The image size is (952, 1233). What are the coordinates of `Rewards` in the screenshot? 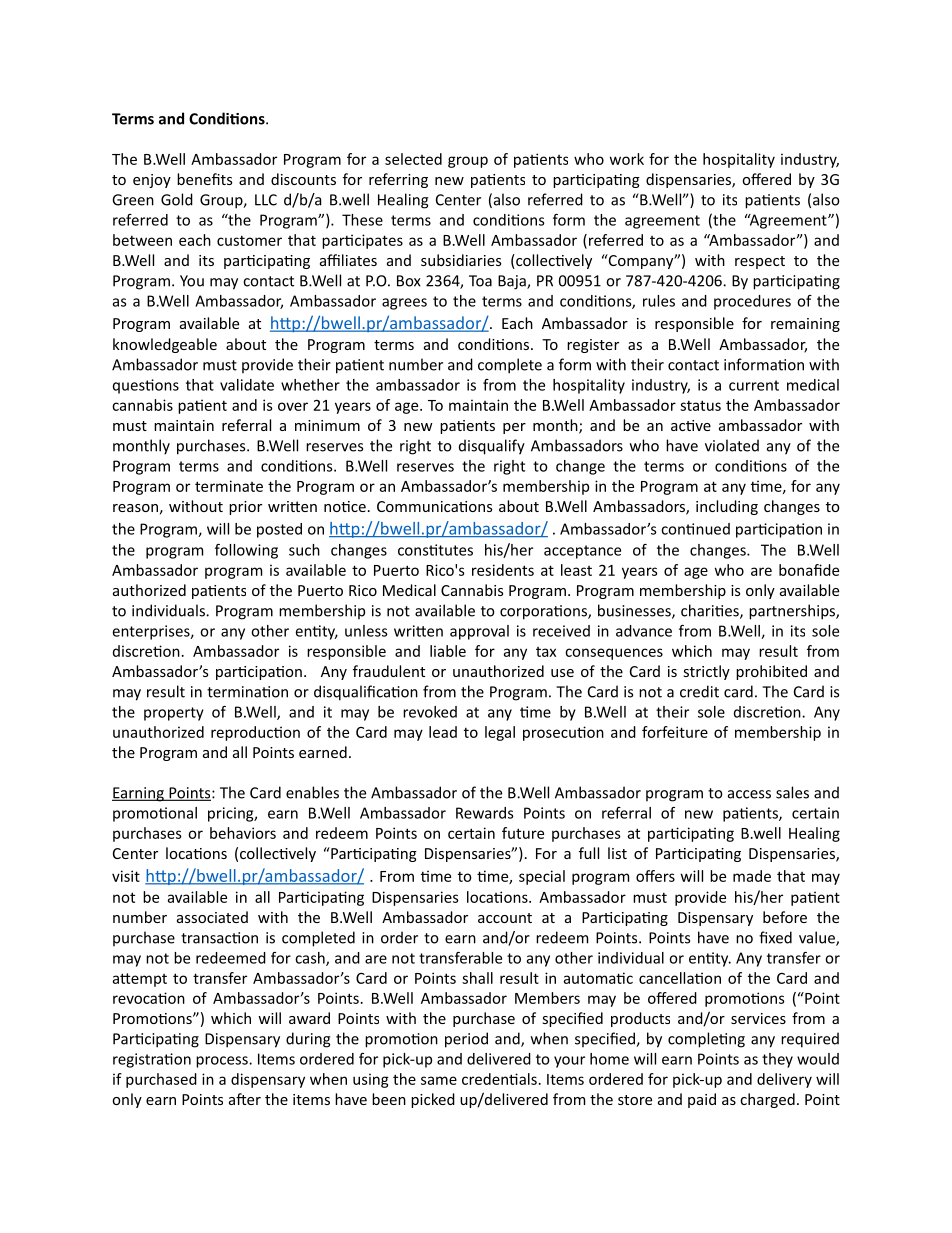 It's located at (484, 813).
